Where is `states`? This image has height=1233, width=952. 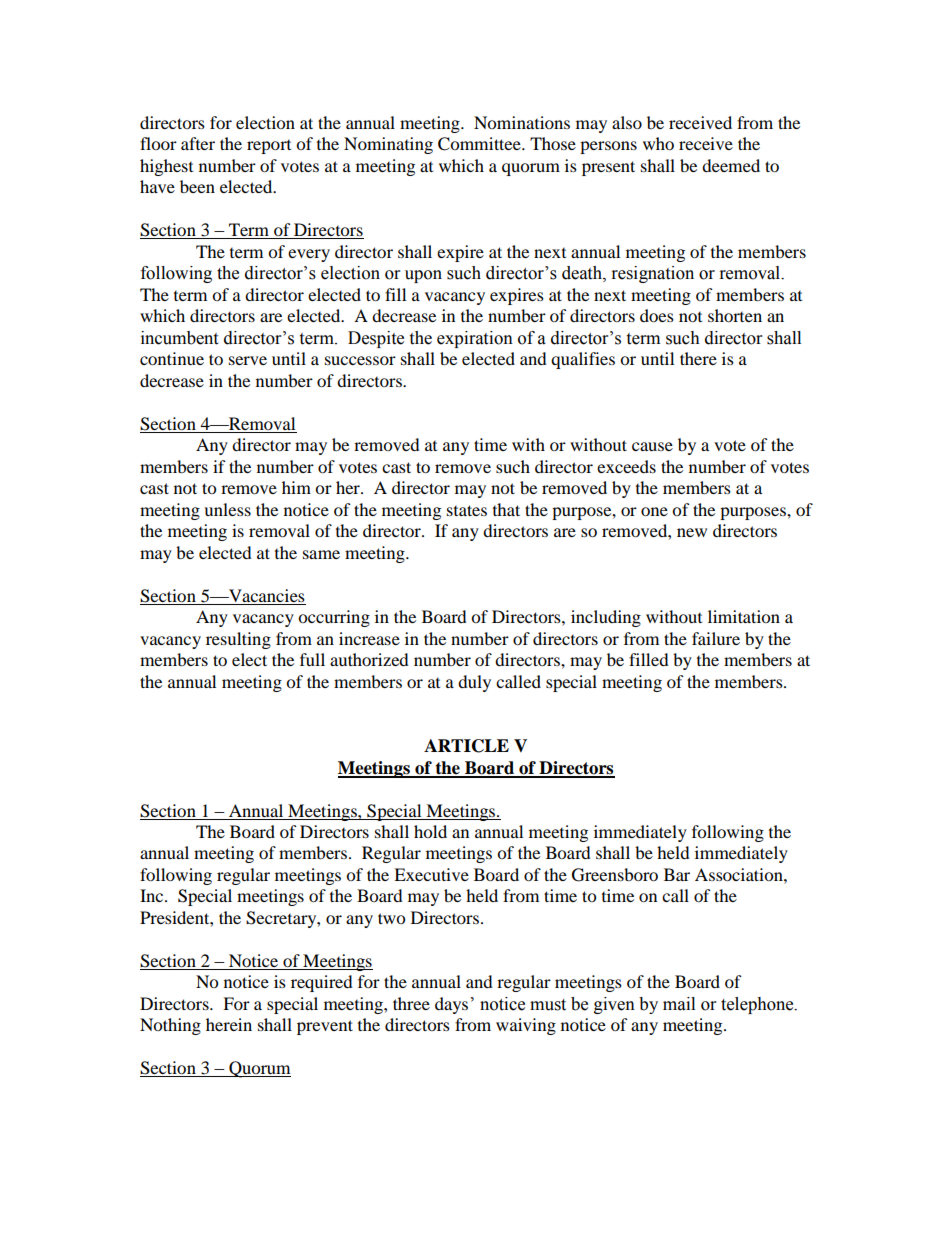
states is located at coordinates (467, 510).
